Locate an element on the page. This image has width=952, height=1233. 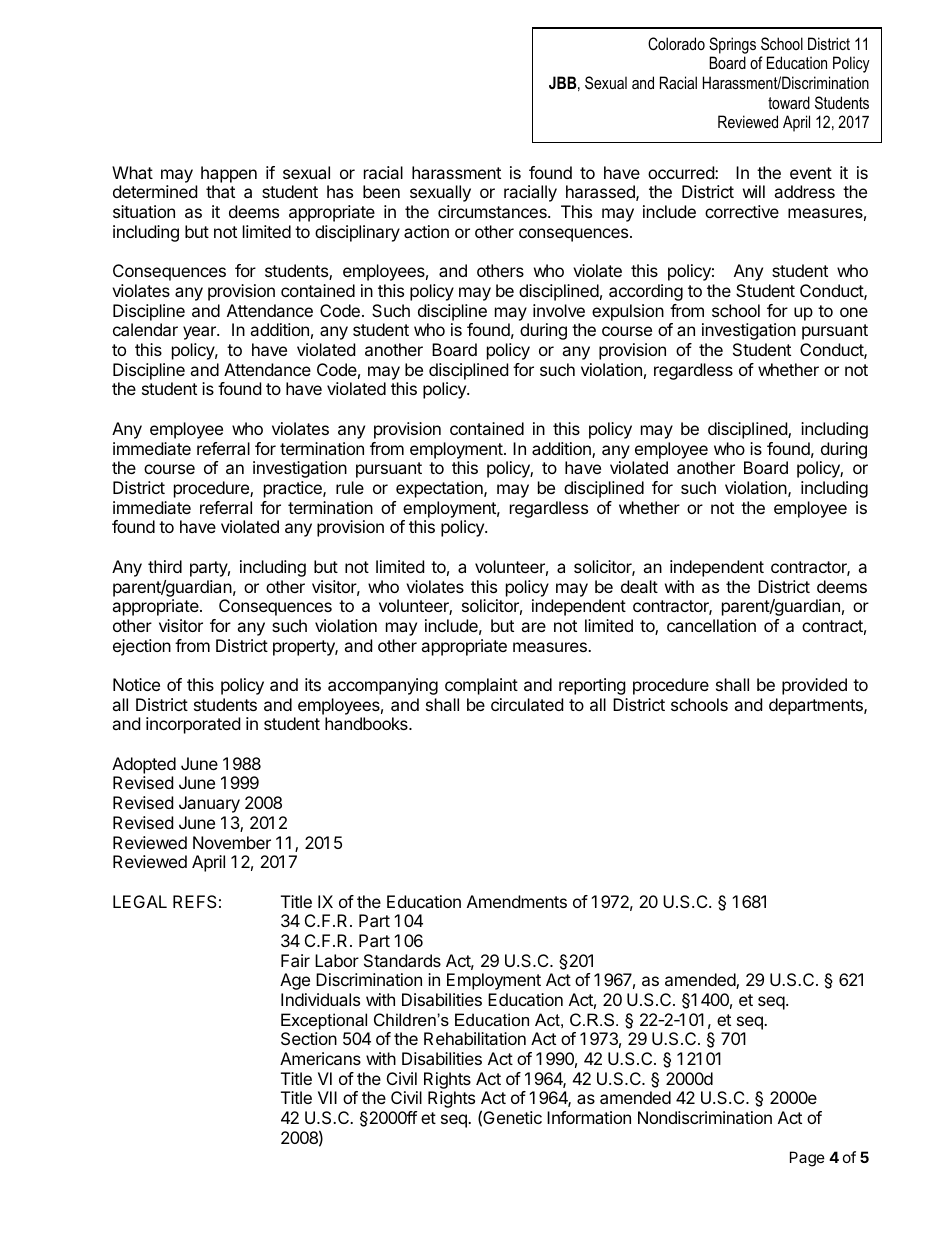
complaint is located at coordinates (481, 686).
